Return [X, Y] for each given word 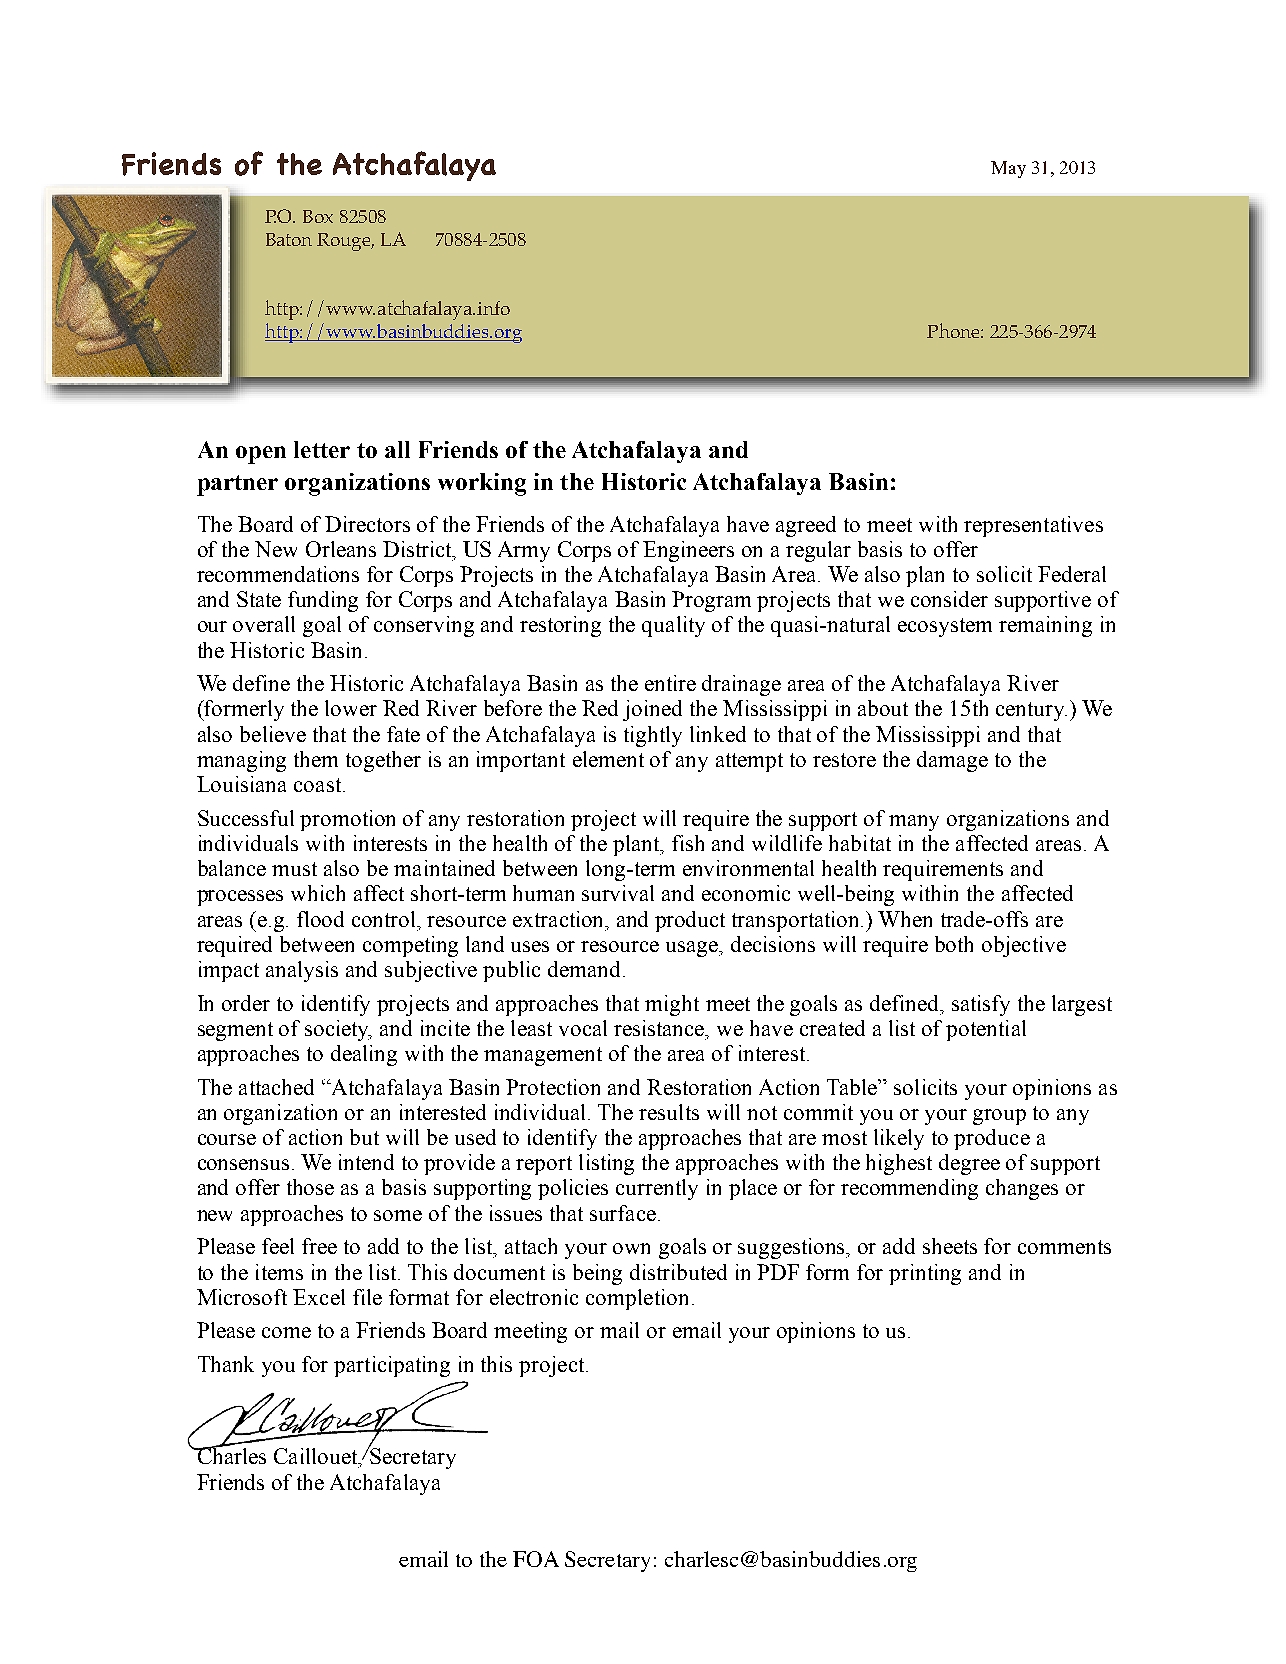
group [999, 1117]
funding [323, 601]
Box [318, 216]
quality [673, 626]
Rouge [345, 242]
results [669, 1112]
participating [392, 1366]
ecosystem [945, 627]
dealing [364, 1055]
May [1008, 169]
